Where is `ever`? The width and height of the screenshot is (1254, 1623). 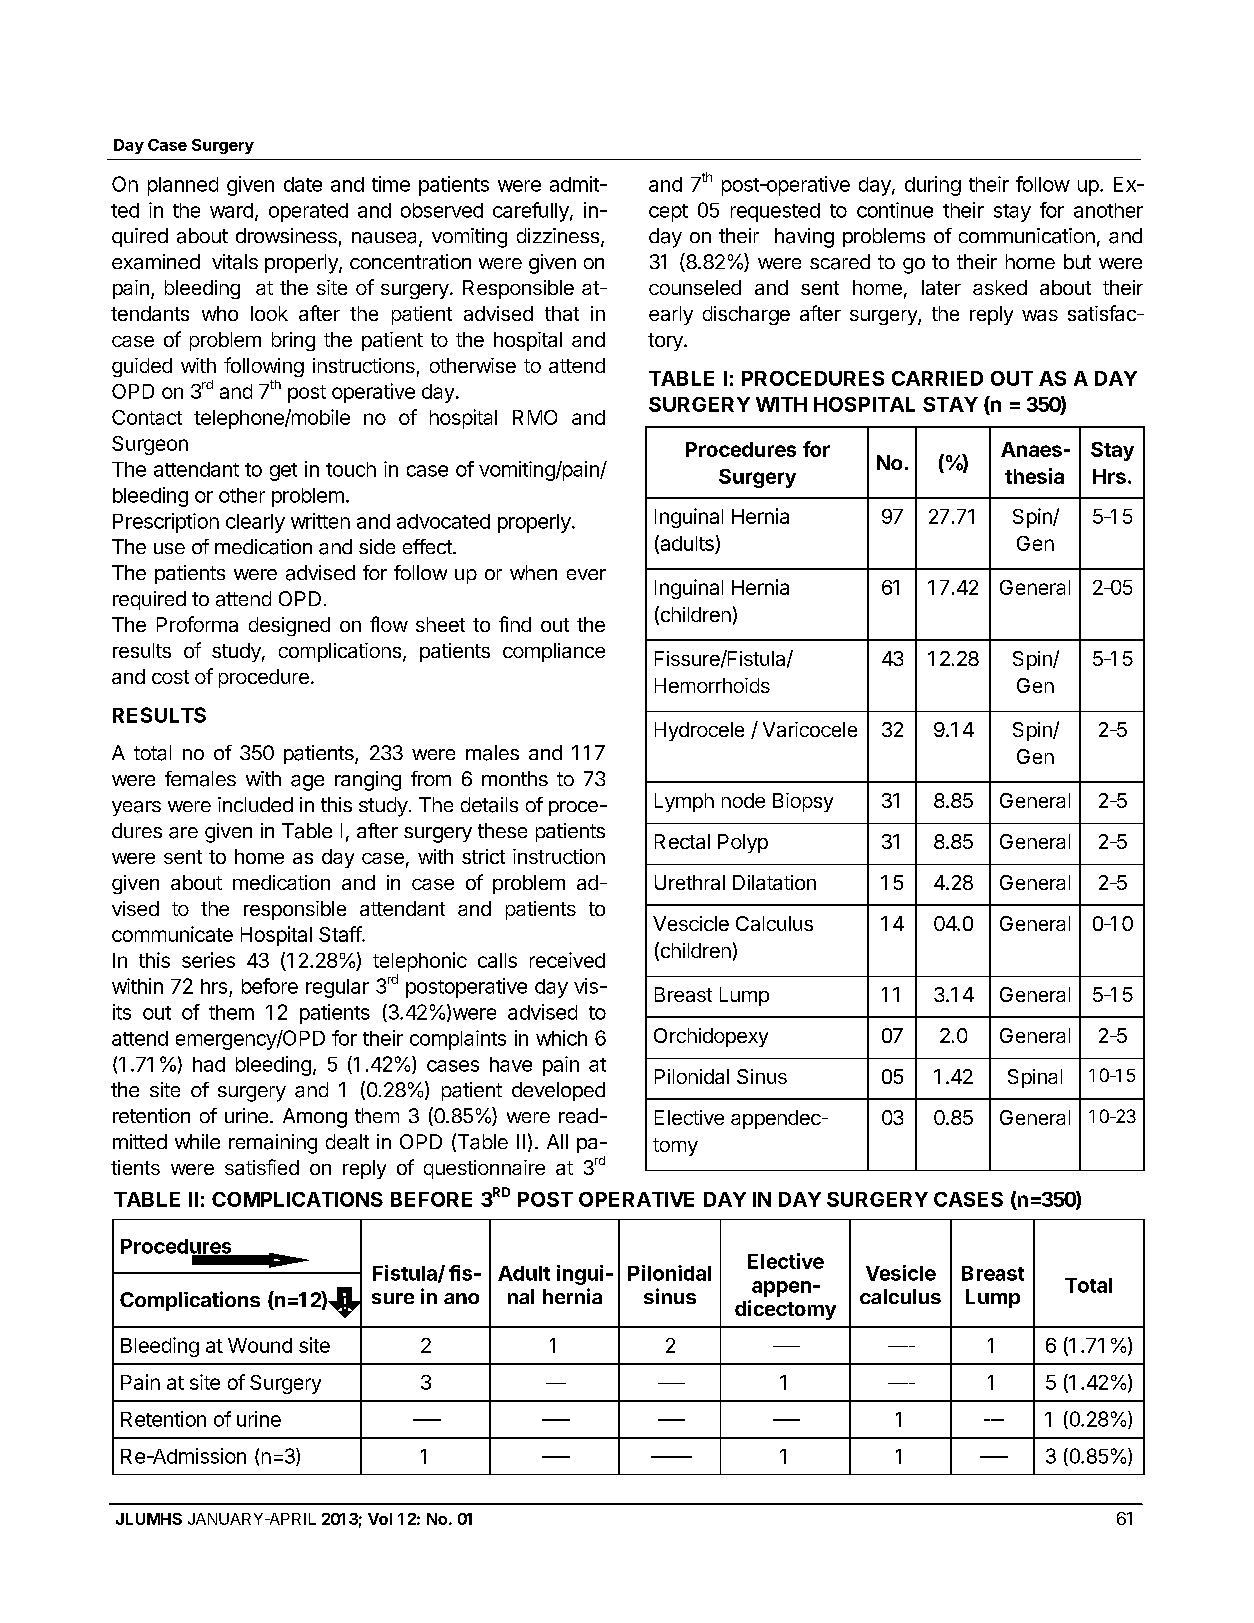 ever is located at coordinates (586, 574).
